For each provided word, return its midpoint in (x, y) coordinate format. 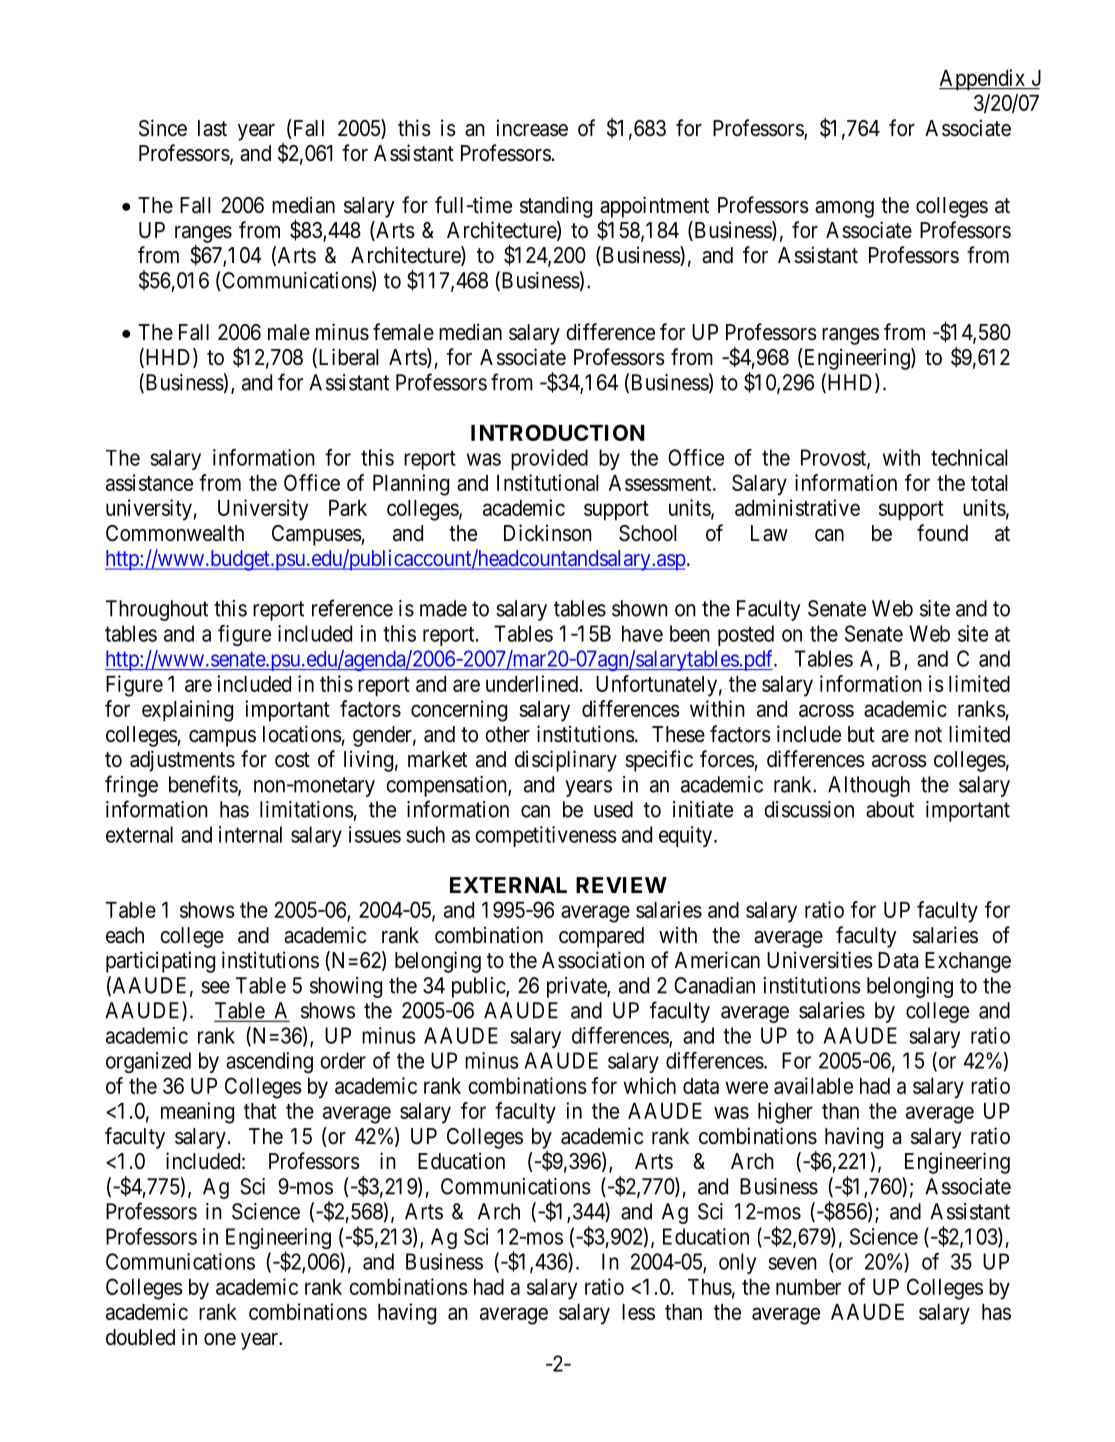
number (808, 1287)
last (212, 128)
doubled (140, 1337)
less (638, 1312)
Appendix (983, 80)
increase (532, 128)
